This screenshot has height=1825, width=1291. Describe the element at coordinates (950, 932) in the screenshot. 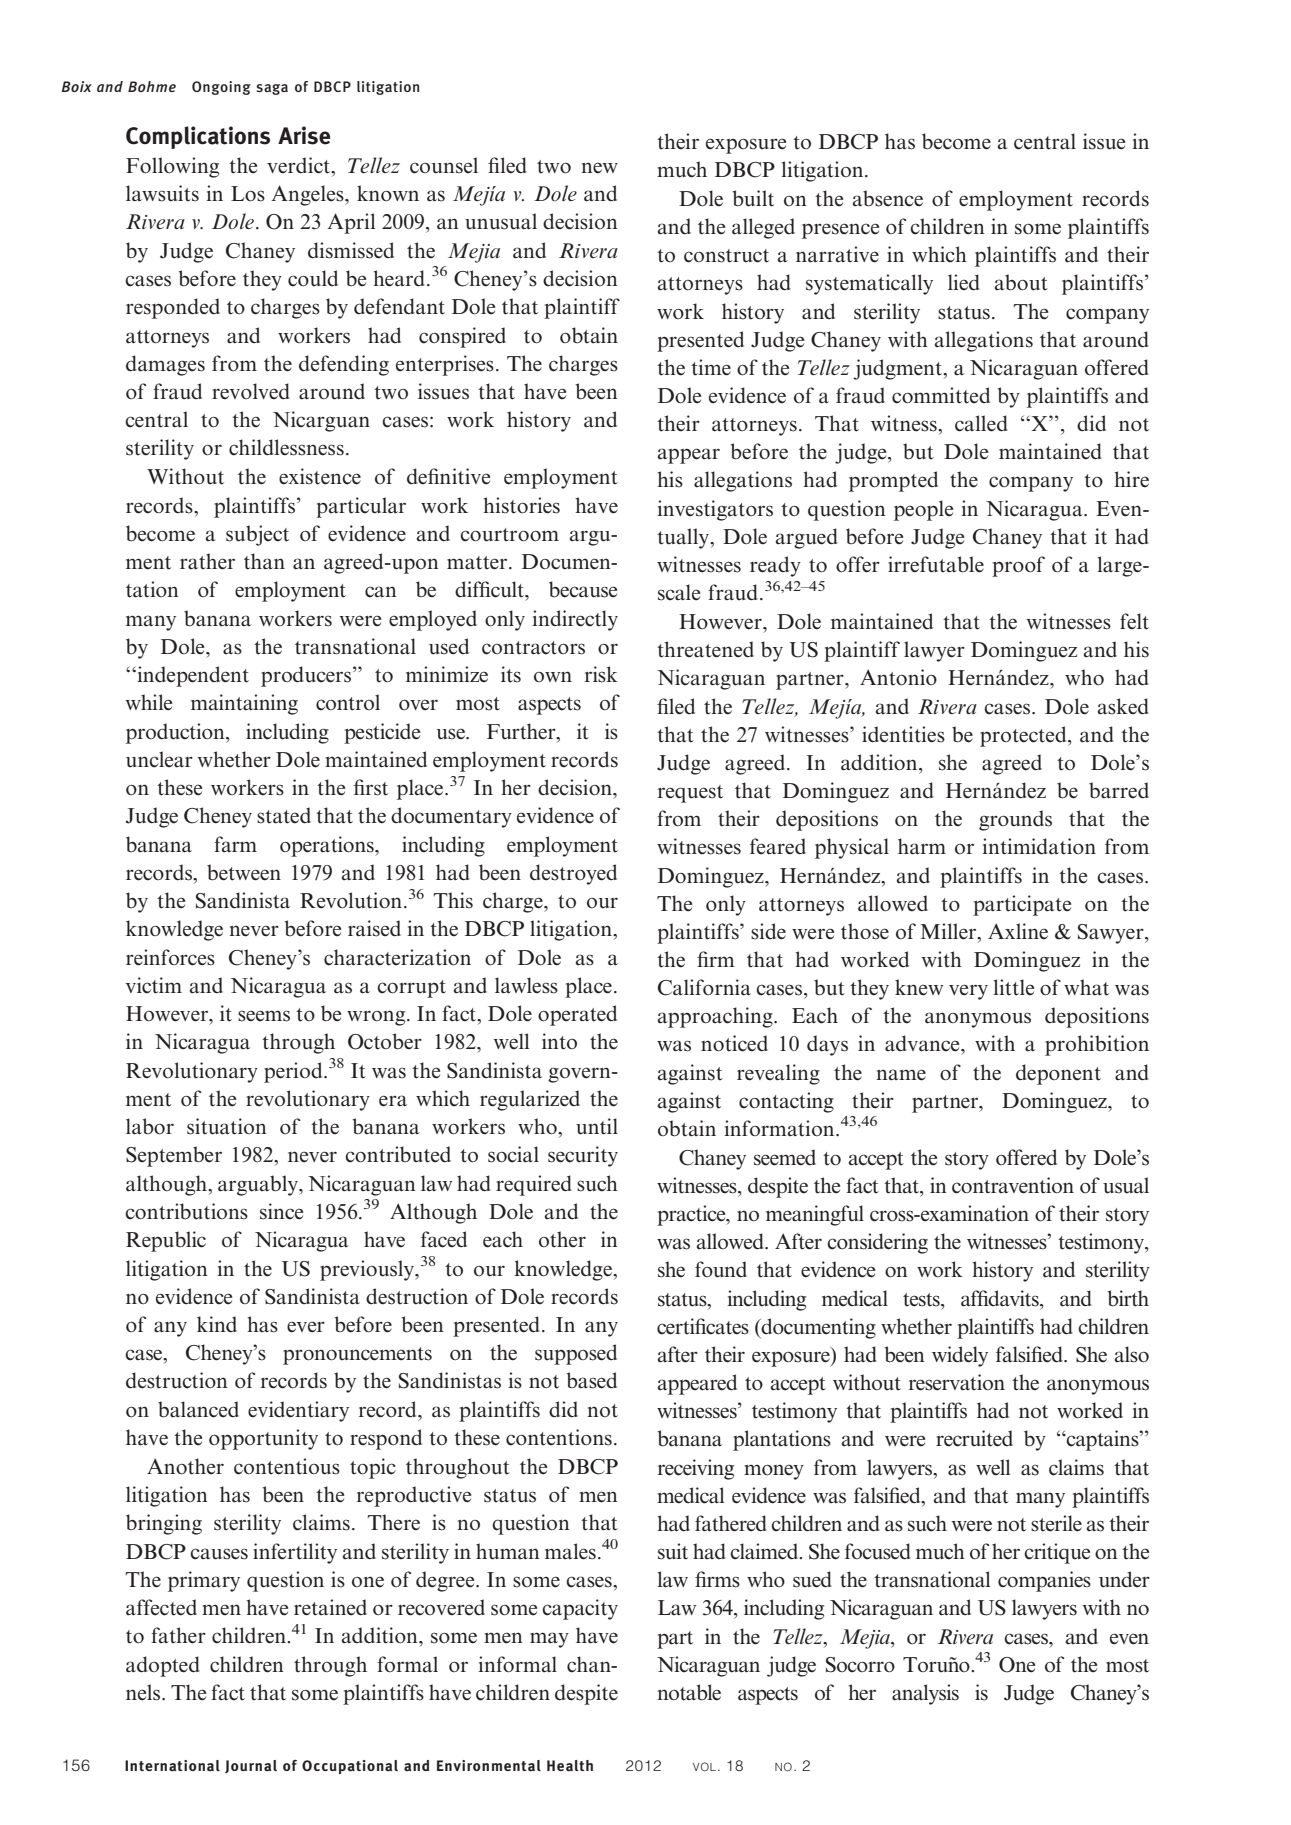

I see `Miller` at that location.
